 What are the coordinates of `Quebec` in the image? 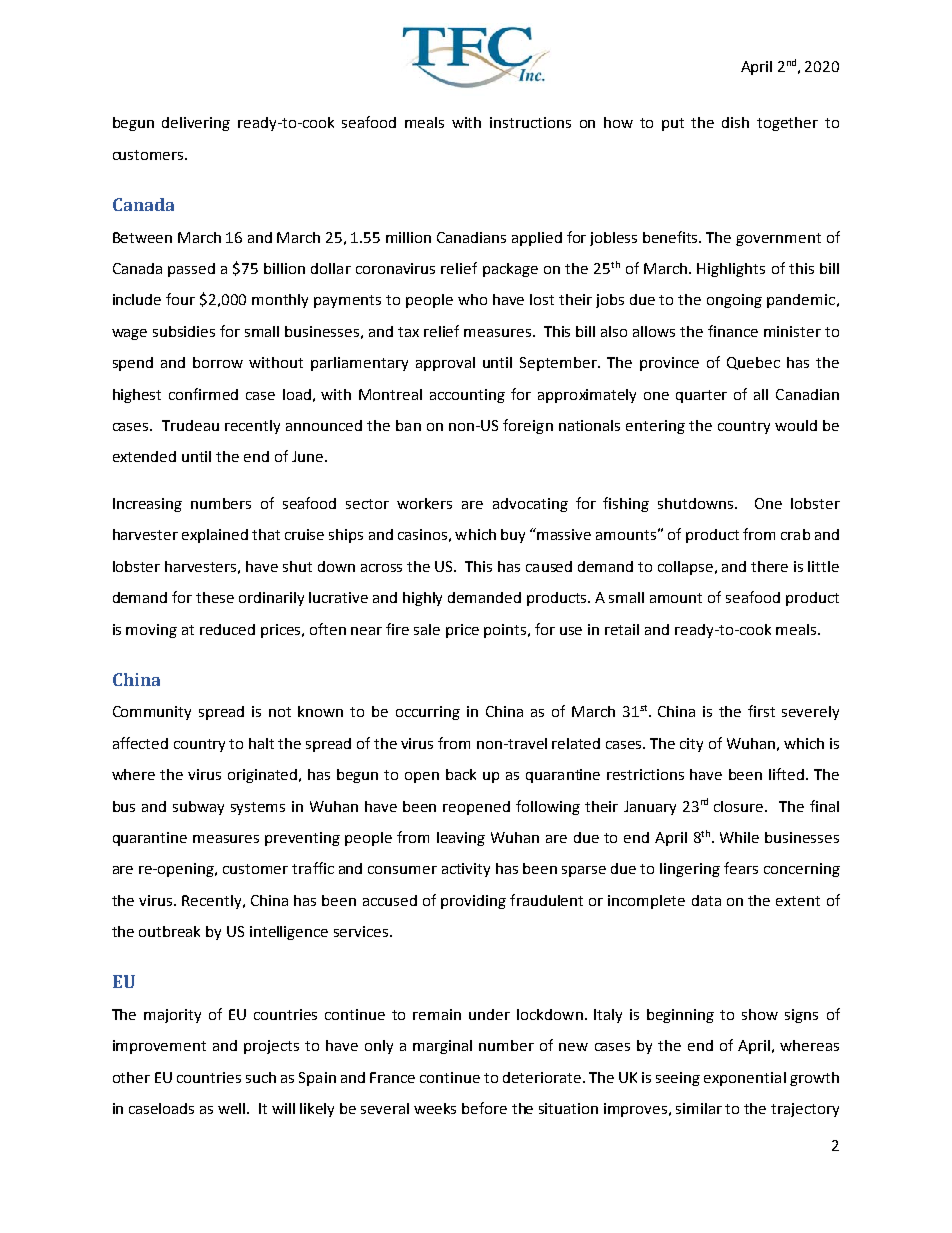 It's located at (753, 363).
